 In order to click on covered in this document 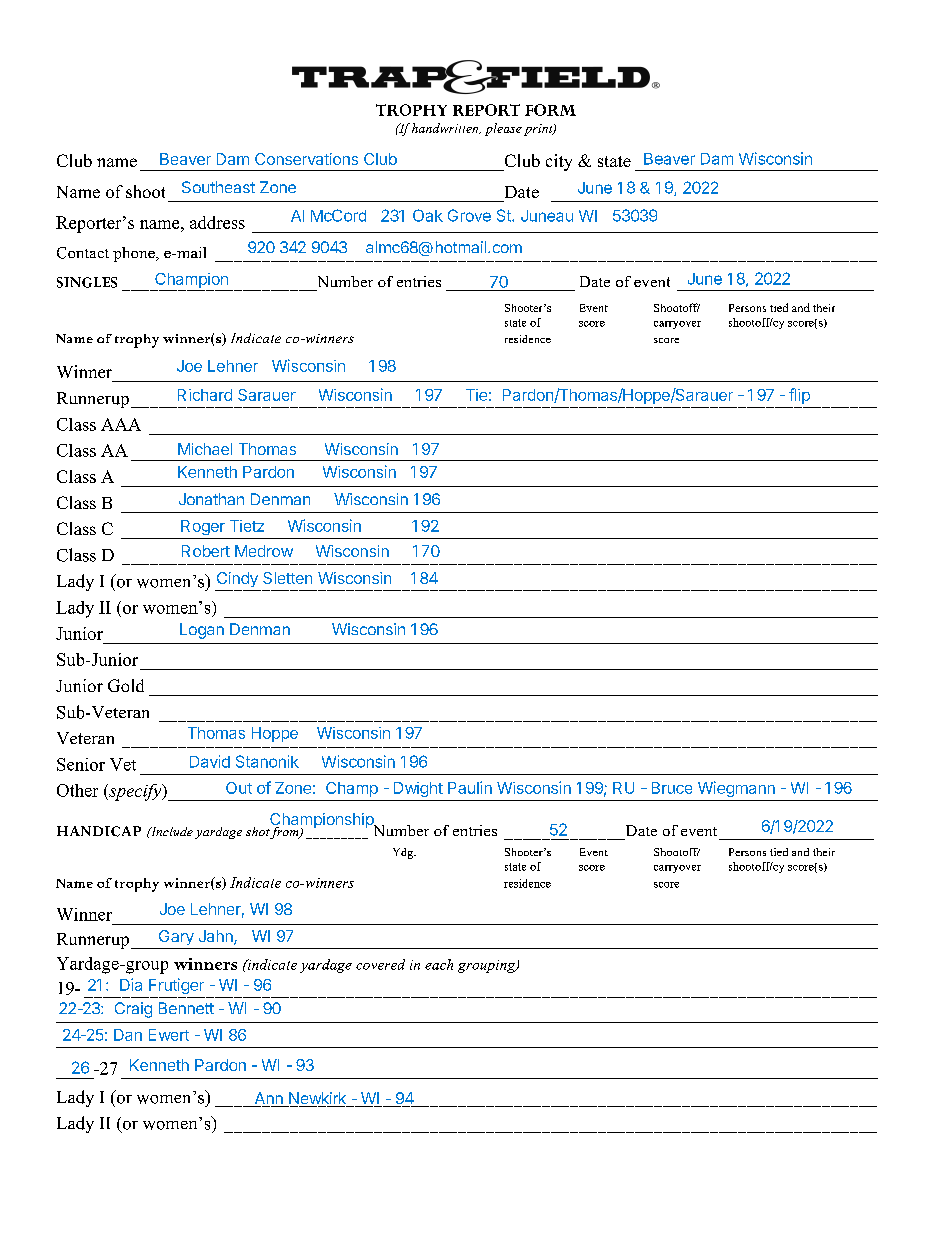, I will do `click(380, 964)`.
